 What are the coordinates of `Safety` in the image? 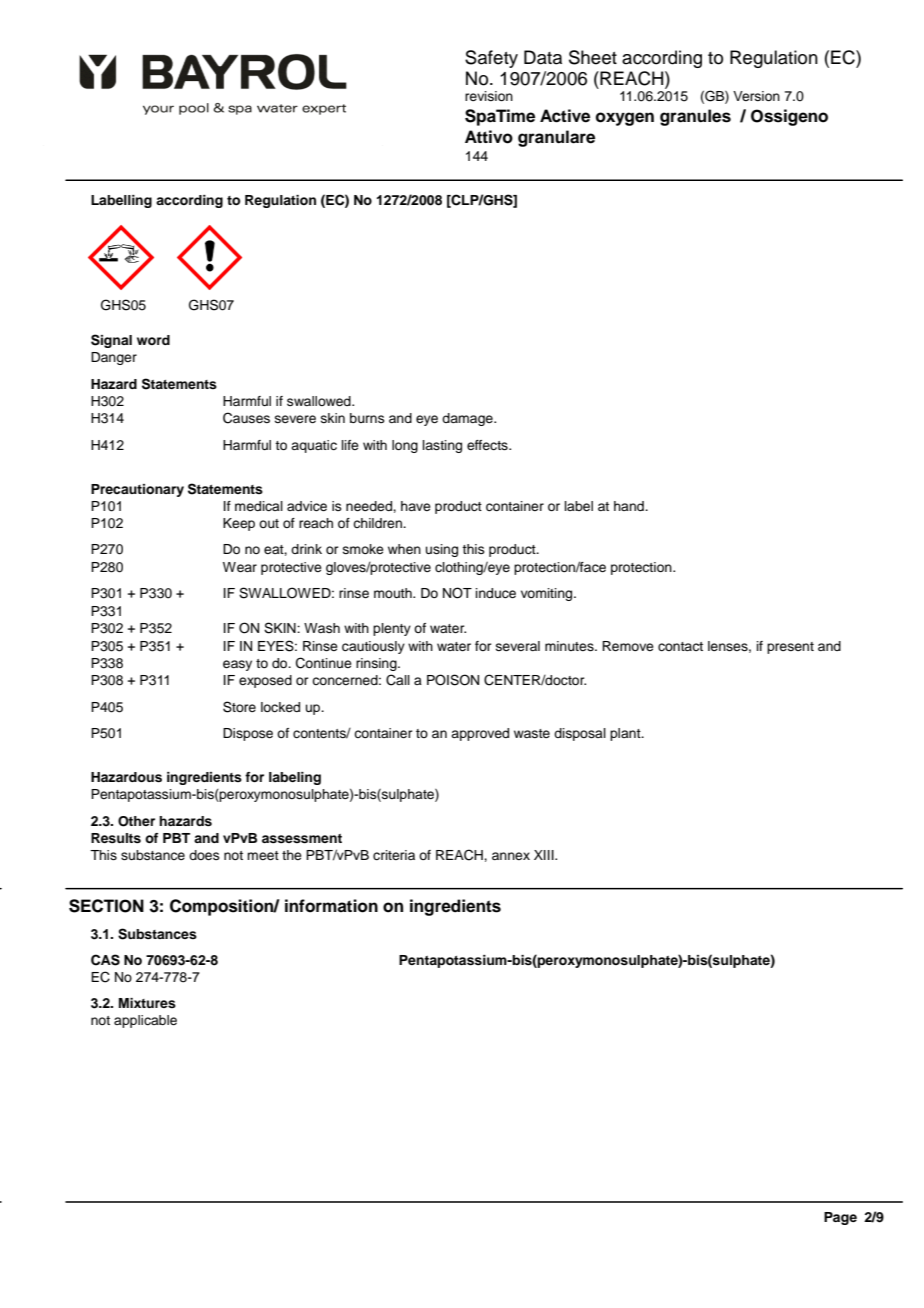 It's located at (491, 59).
